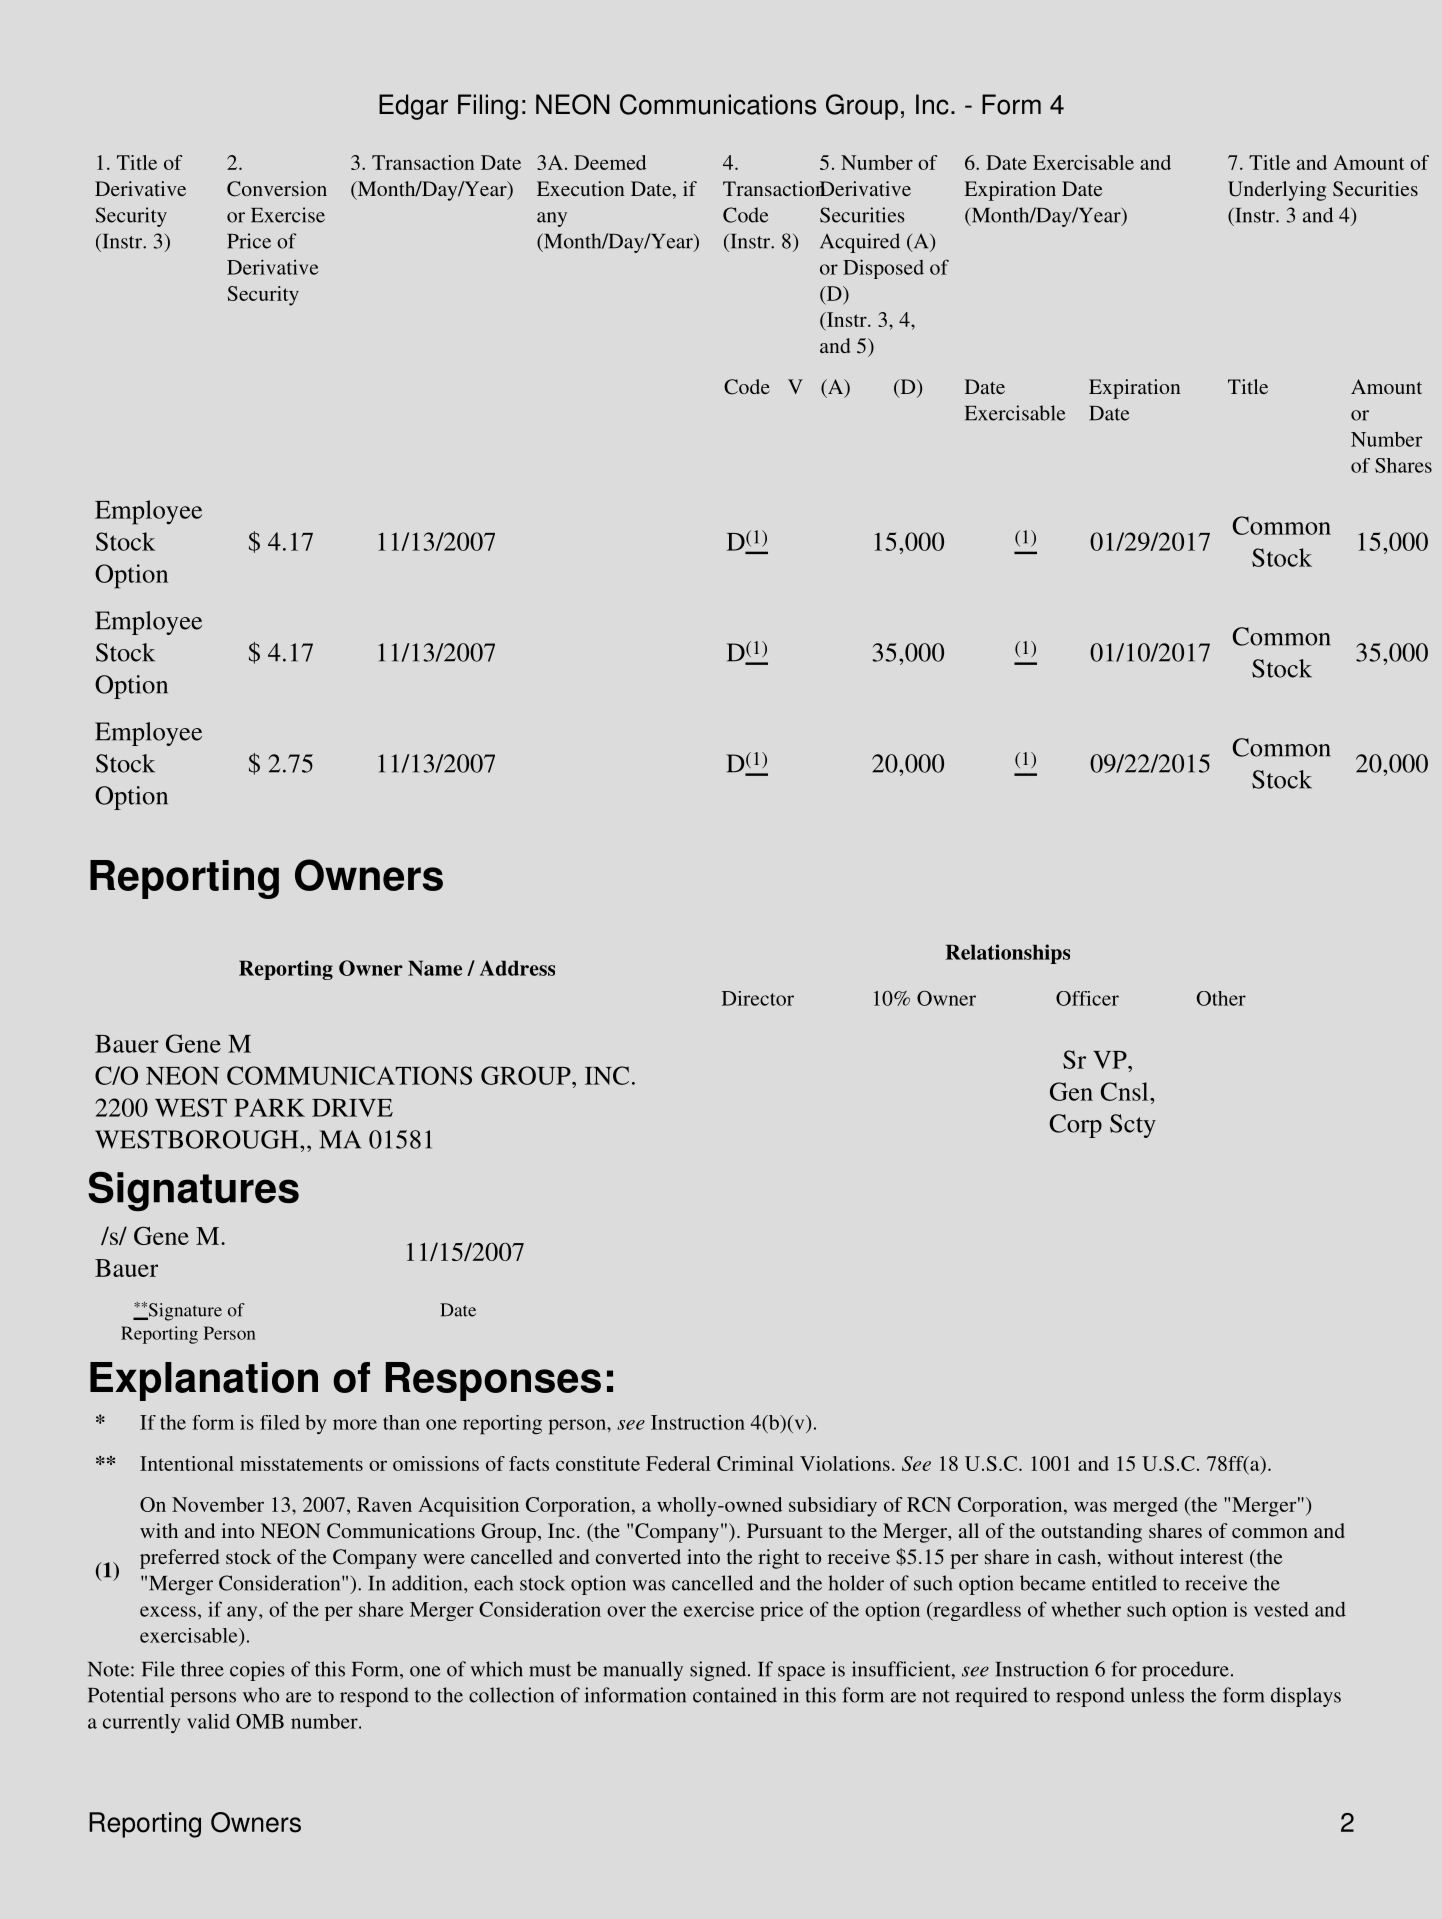  What do you see at coordinates (257, 1671) in the image?
I see `copies` at bounding box center [257, 1671].
